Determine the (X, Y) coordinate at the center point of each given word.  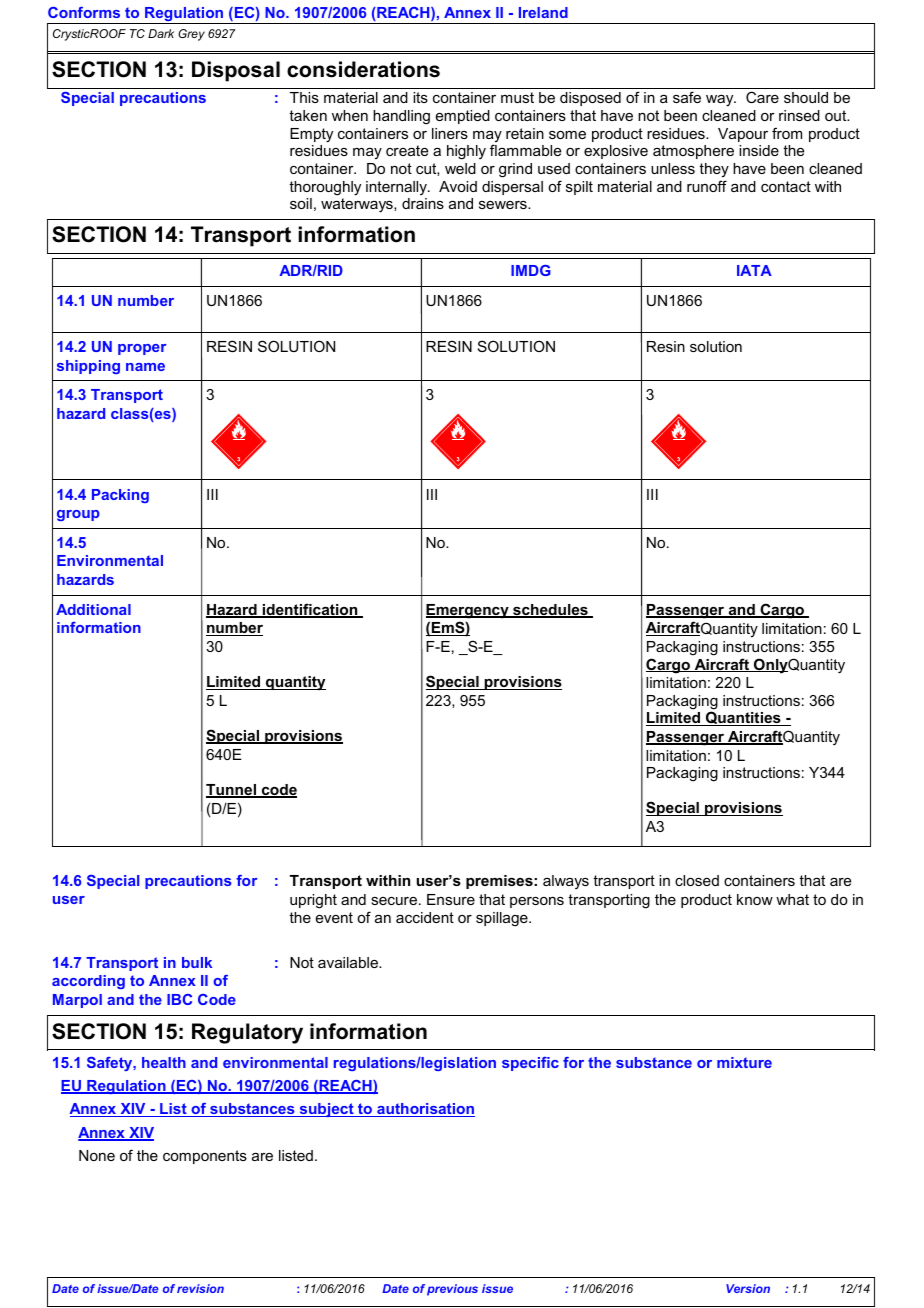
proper (142, 349)
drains (423, 203)
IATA (754, 270)
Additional (93, 609)
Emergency (468, 611)
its (420, 97)
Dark (161, 33)
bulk (197, 962)
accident (425, 917)
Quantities (743, 718)
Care (762, 97)
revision (200, 1288)
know (755, 899)
